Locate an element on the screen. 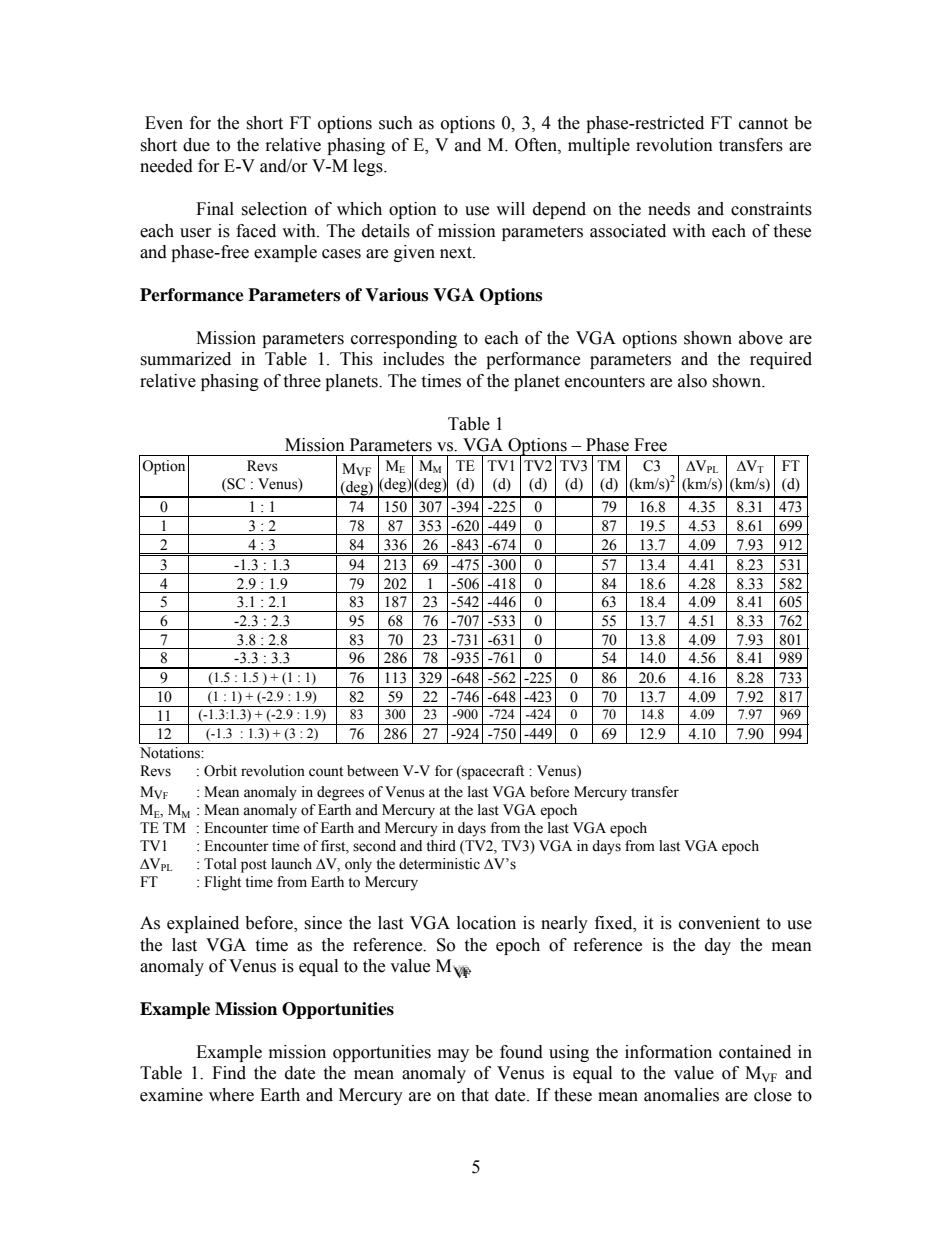 Image resolution: width=952 pixels, height=1233 pixels. cannot is located at coordinates (763, 124).
